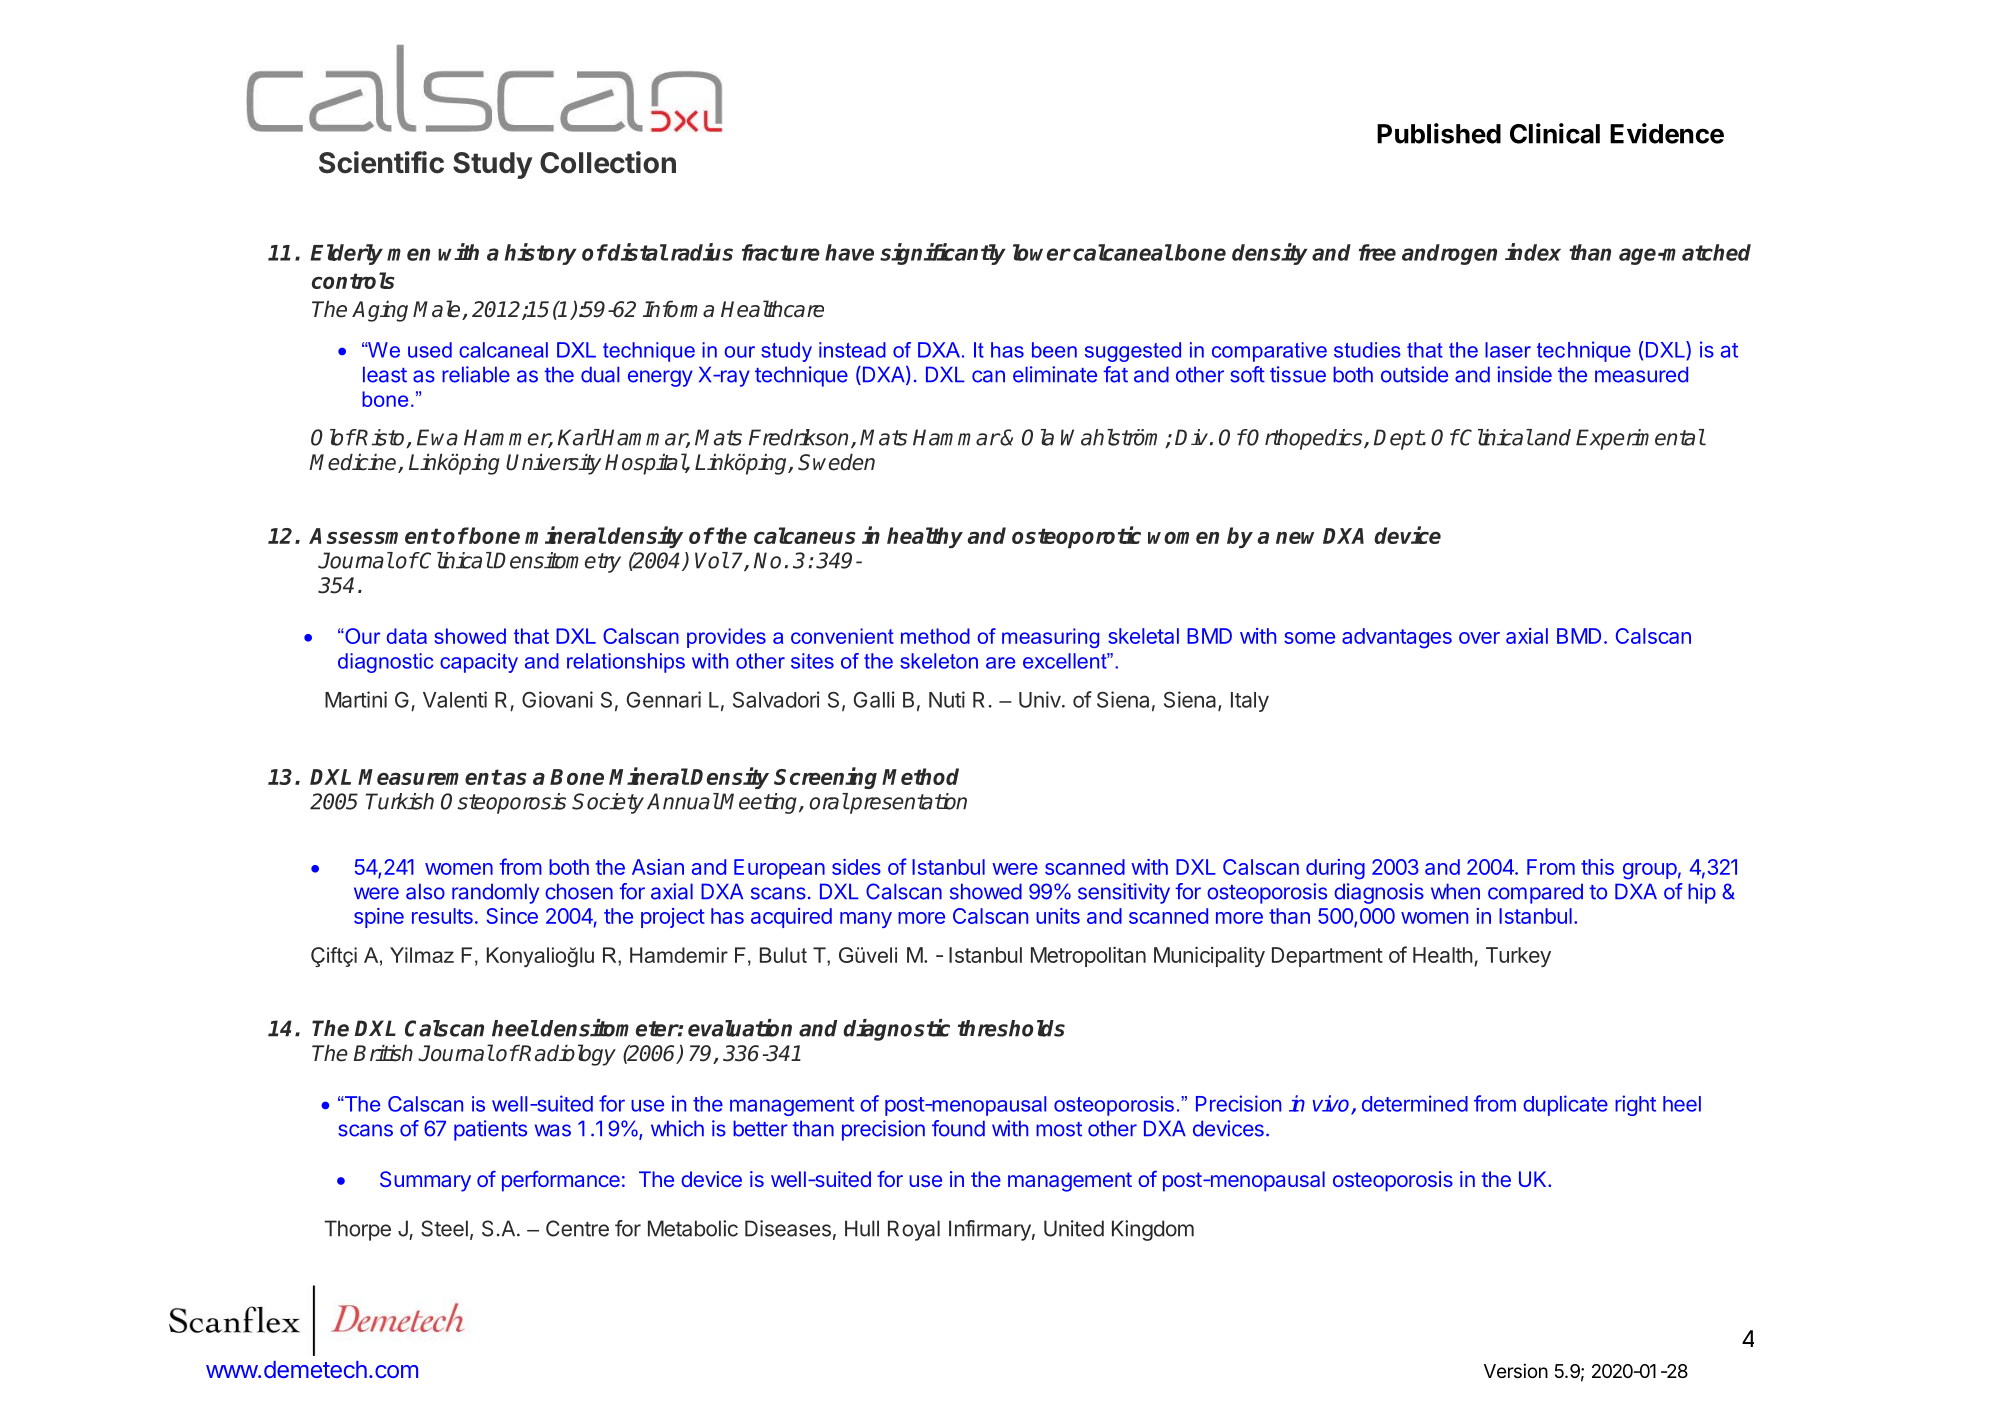  I want to click on Published, so click(1439, 133).
